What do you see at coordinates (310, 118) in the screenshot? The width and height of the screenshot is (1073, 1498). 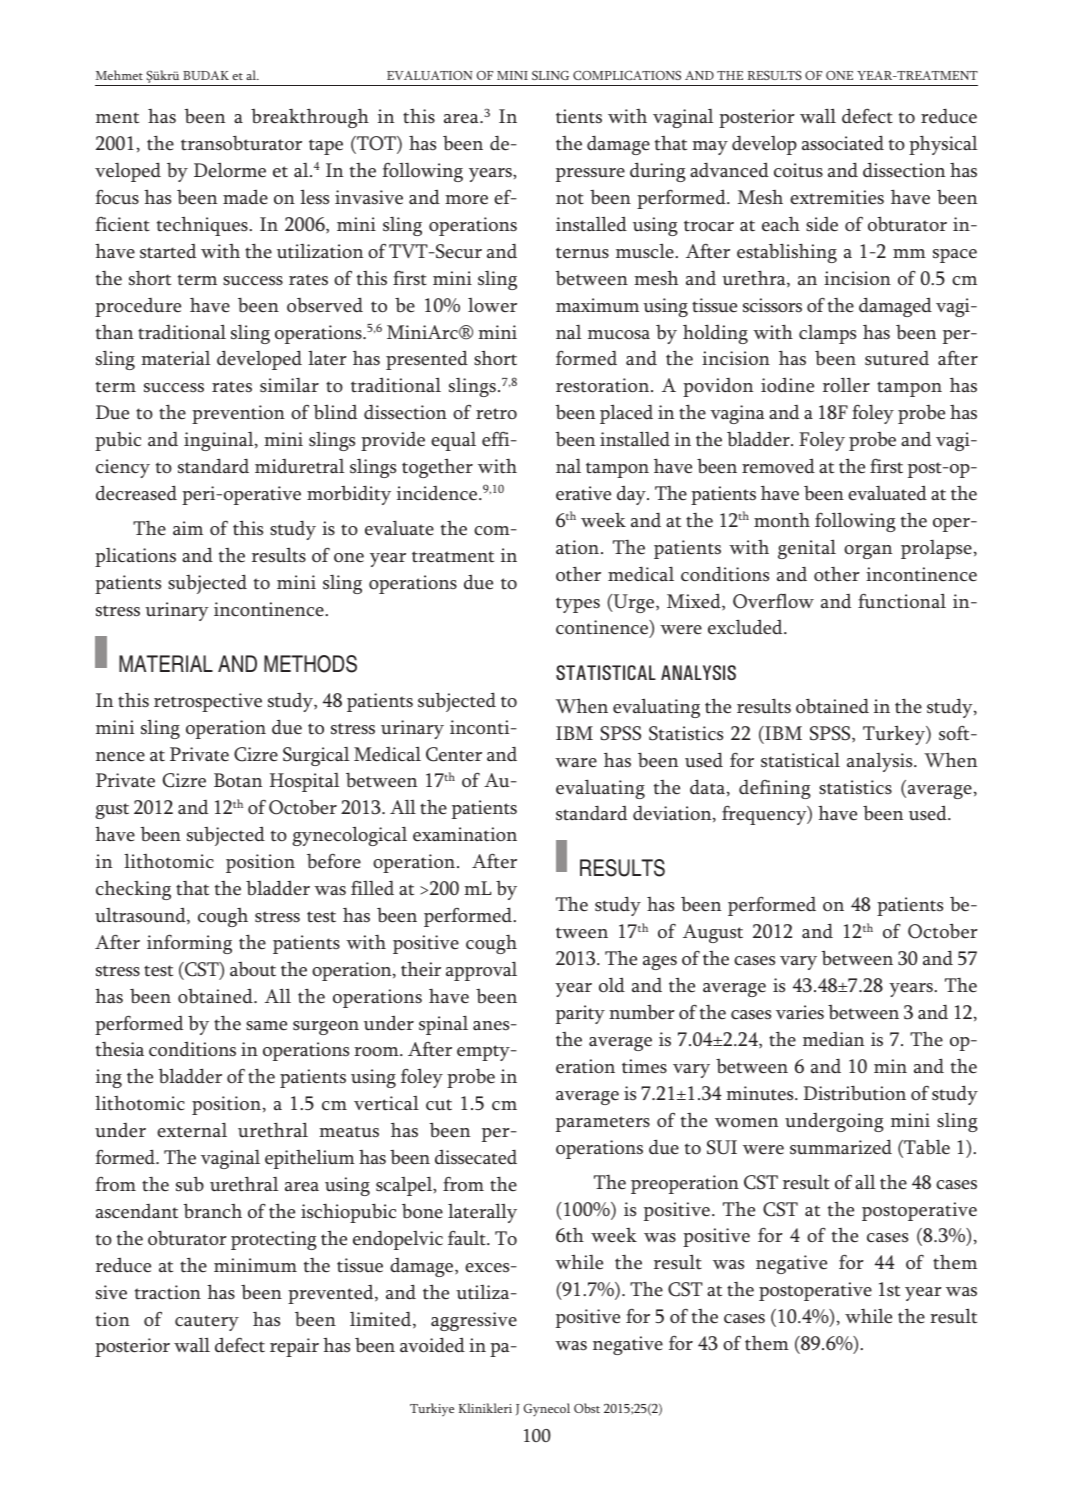 I see `breakthrough` at bounding box center [310, 118].
